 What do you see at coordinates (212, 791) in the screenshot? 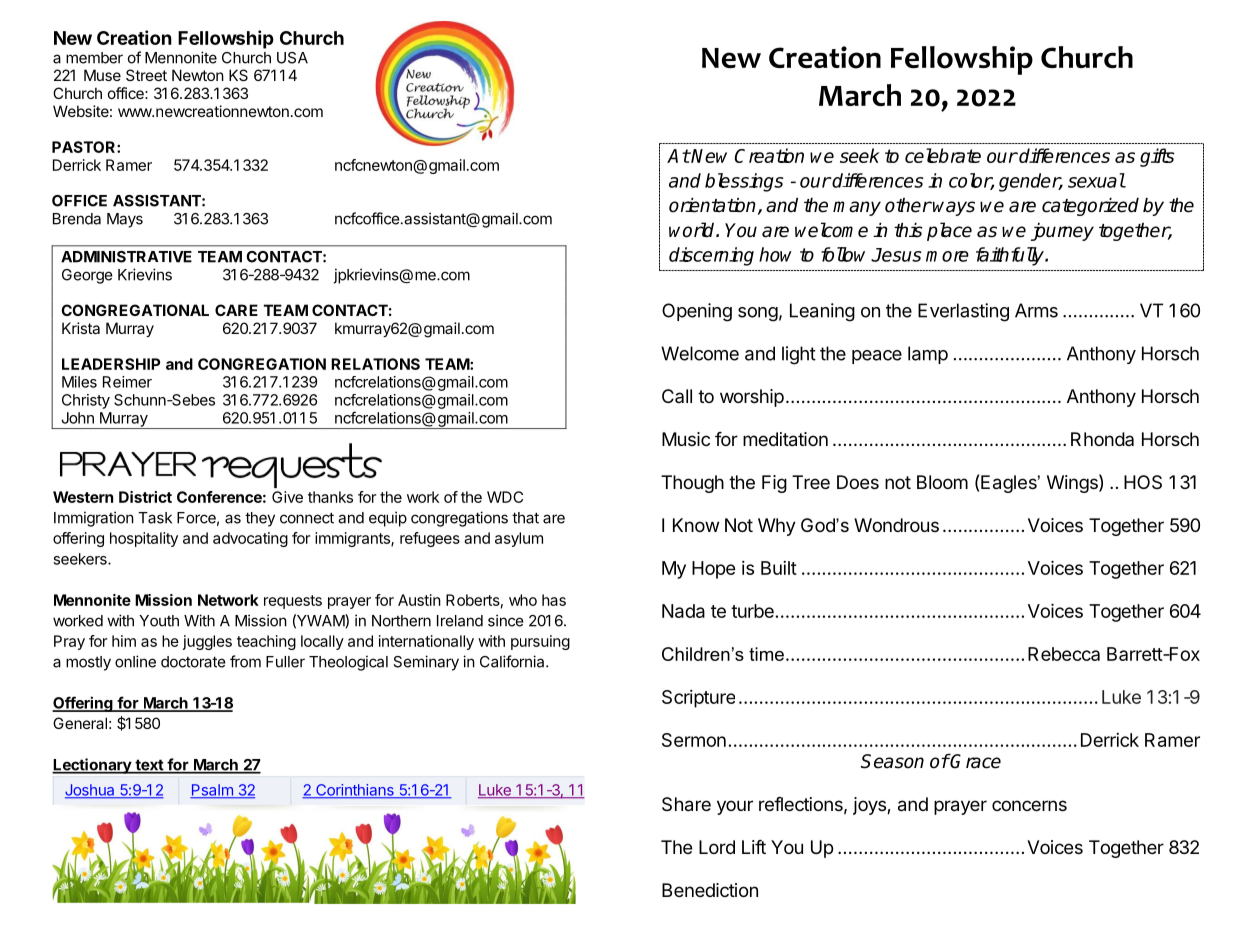
I see `Psalm` at bounding box center [212, 791].
